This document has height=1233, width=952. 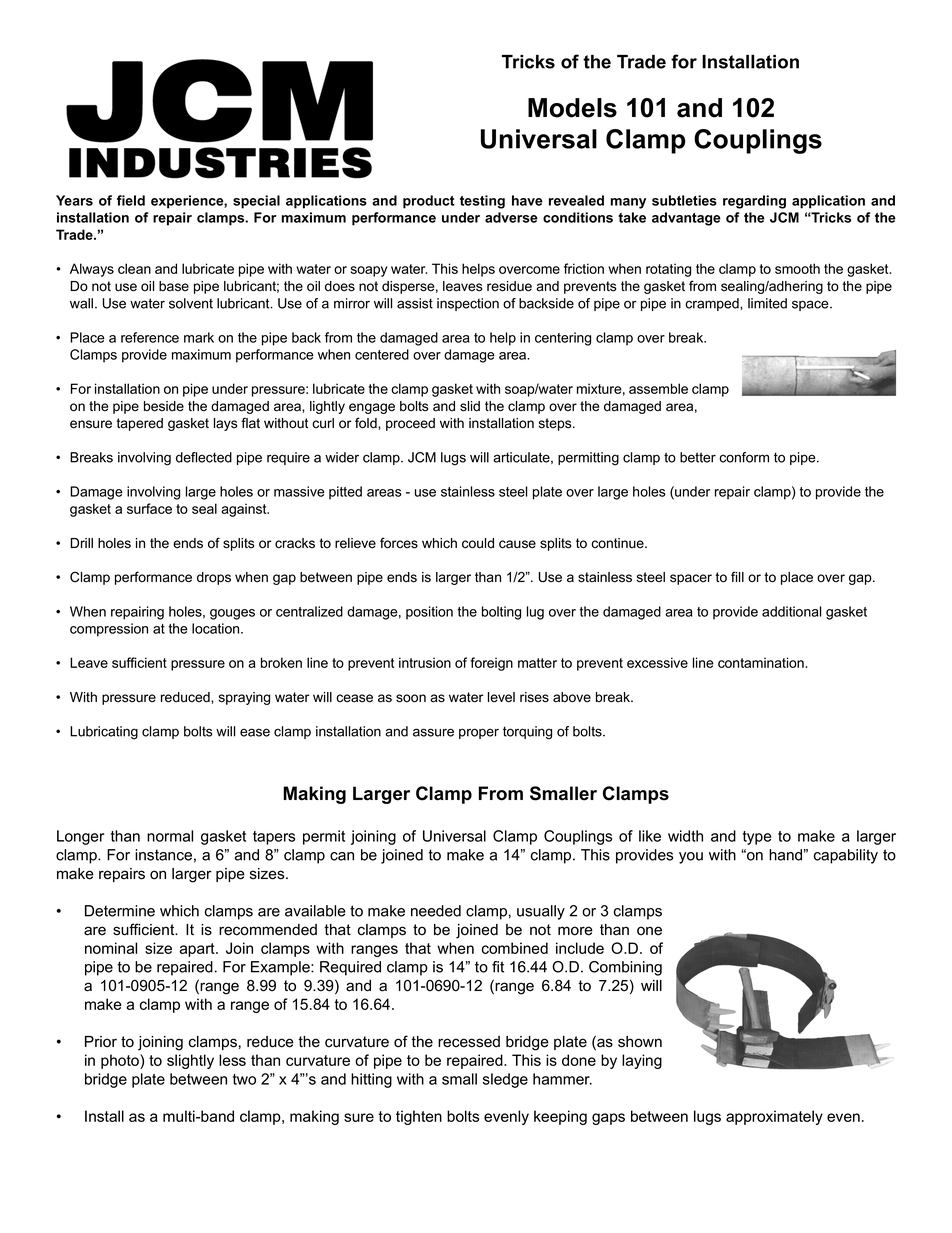 What do you see at coordinates (754, 202) in the document?
I see `regarding` at bounding box center [754, 202].
